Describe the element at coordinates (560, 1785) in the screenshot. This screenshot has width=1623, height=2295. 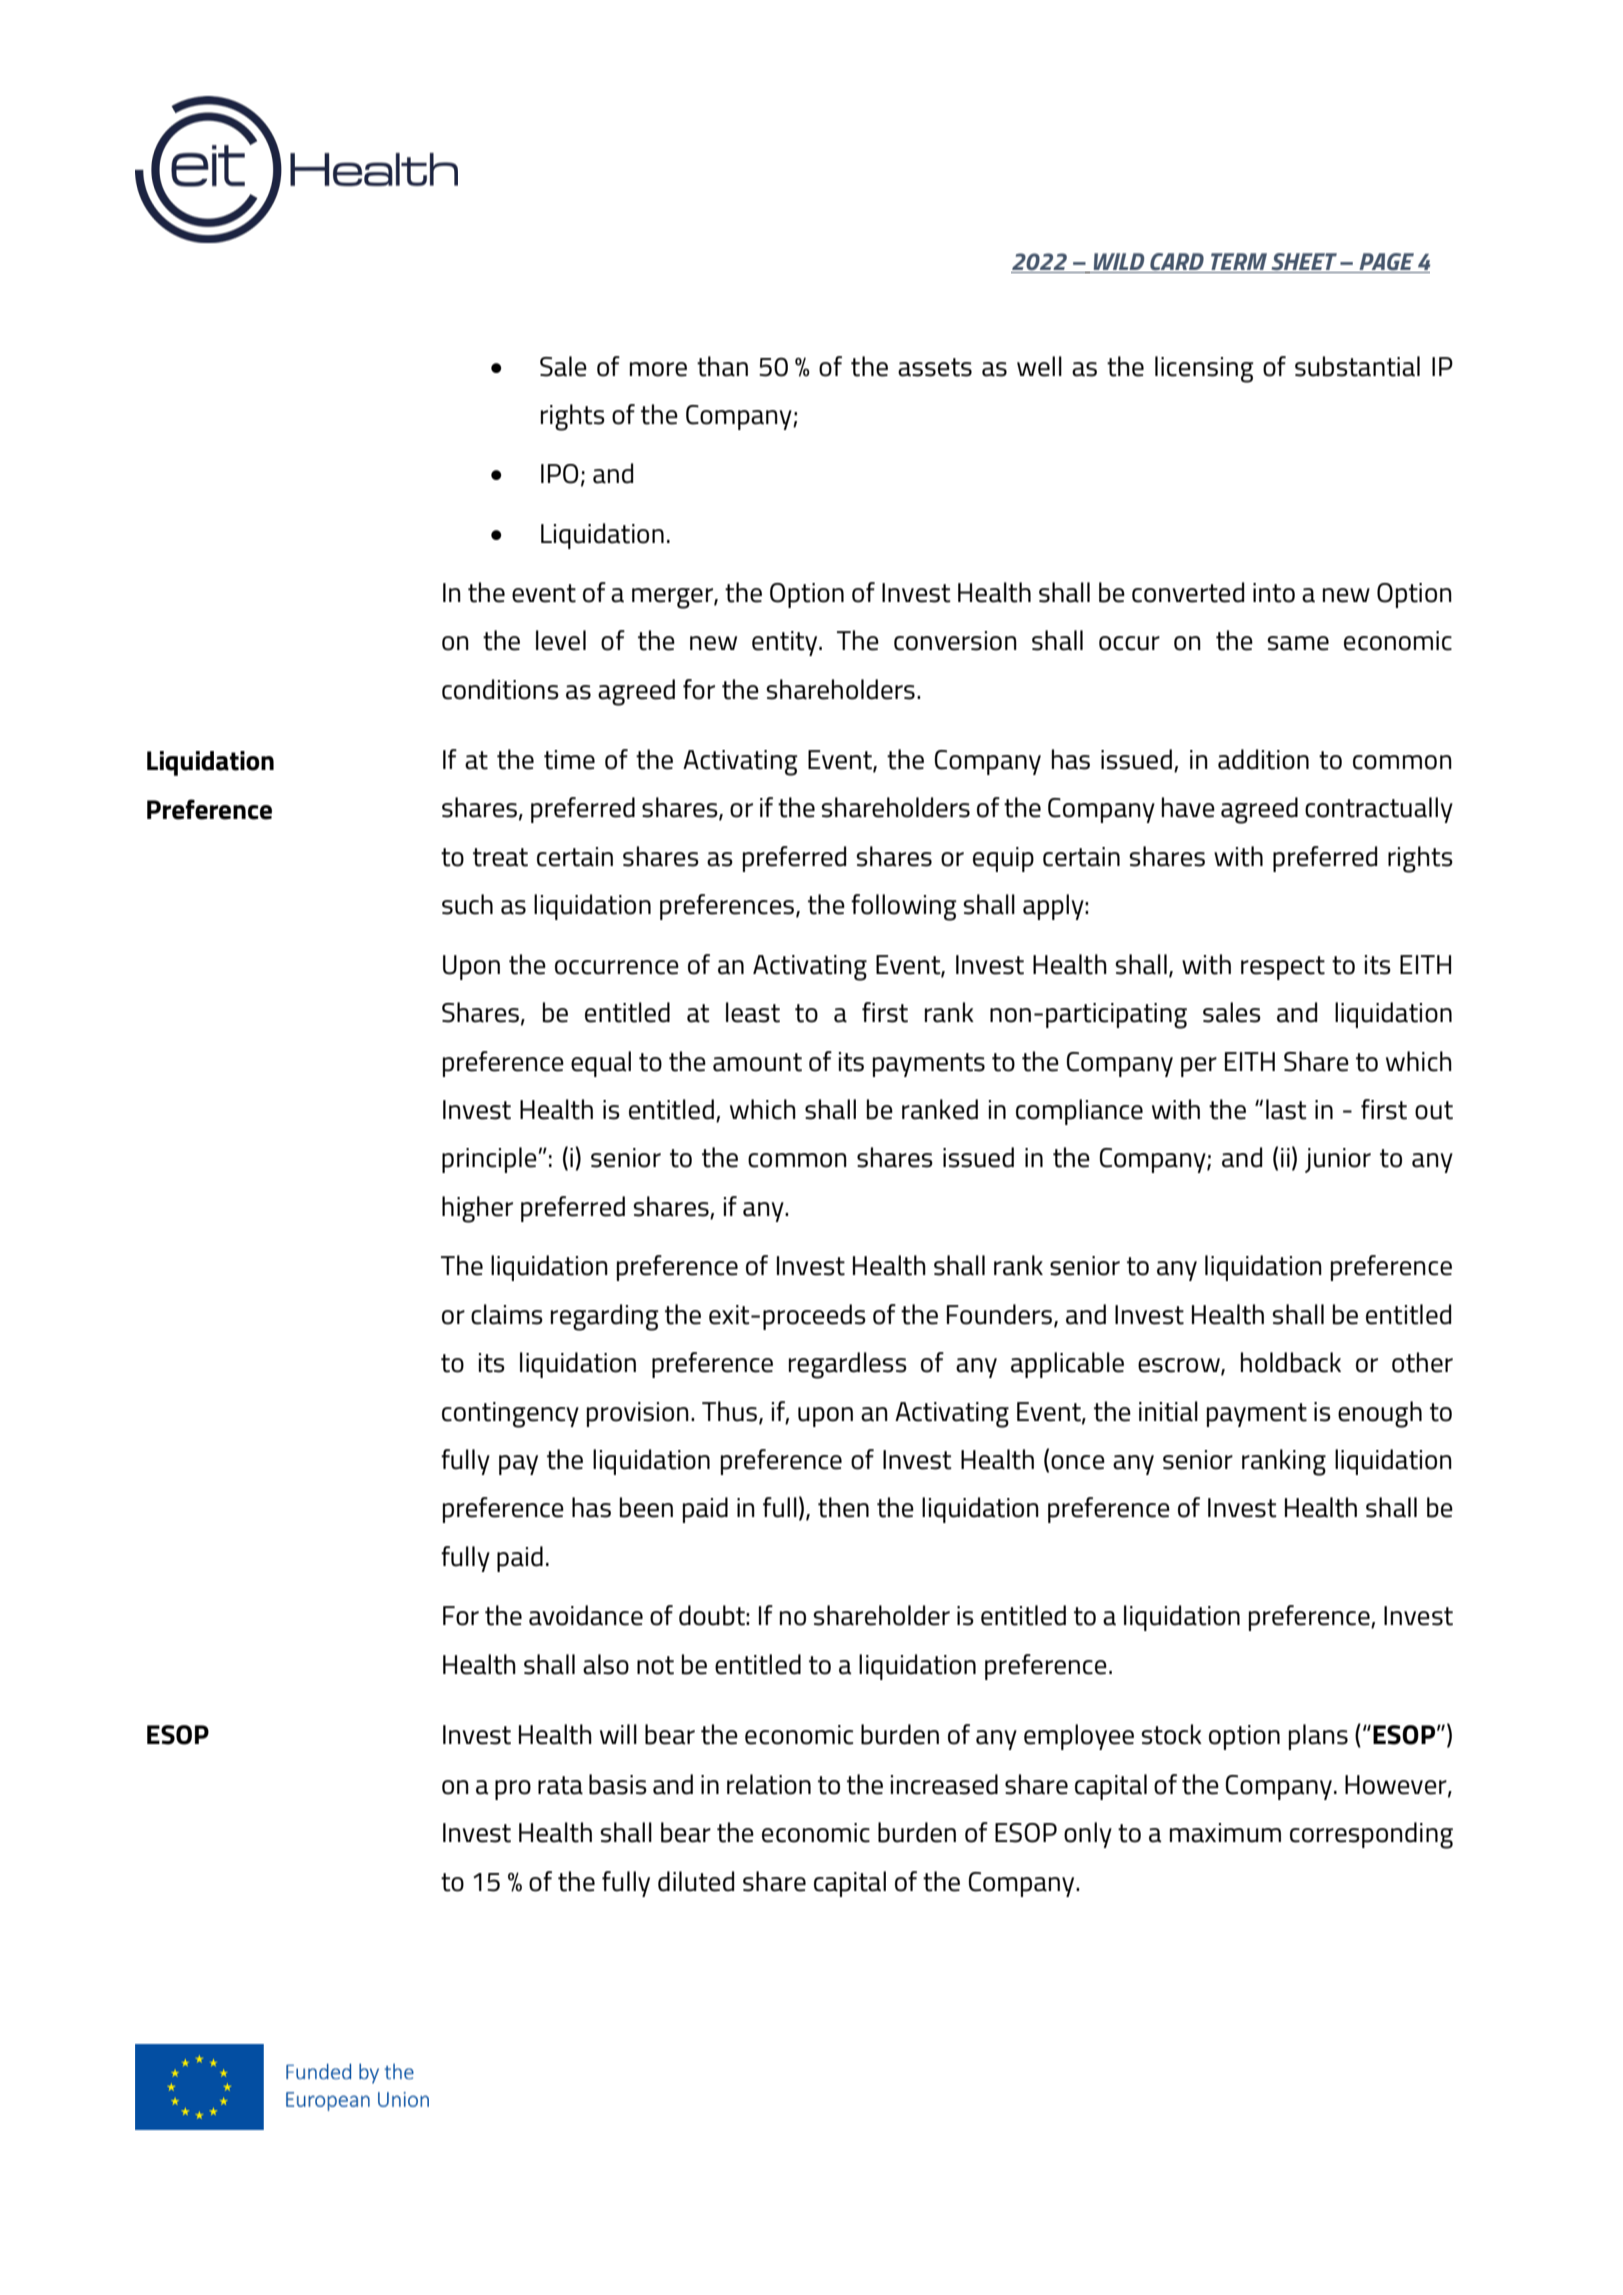
I see `rata` at that location.
